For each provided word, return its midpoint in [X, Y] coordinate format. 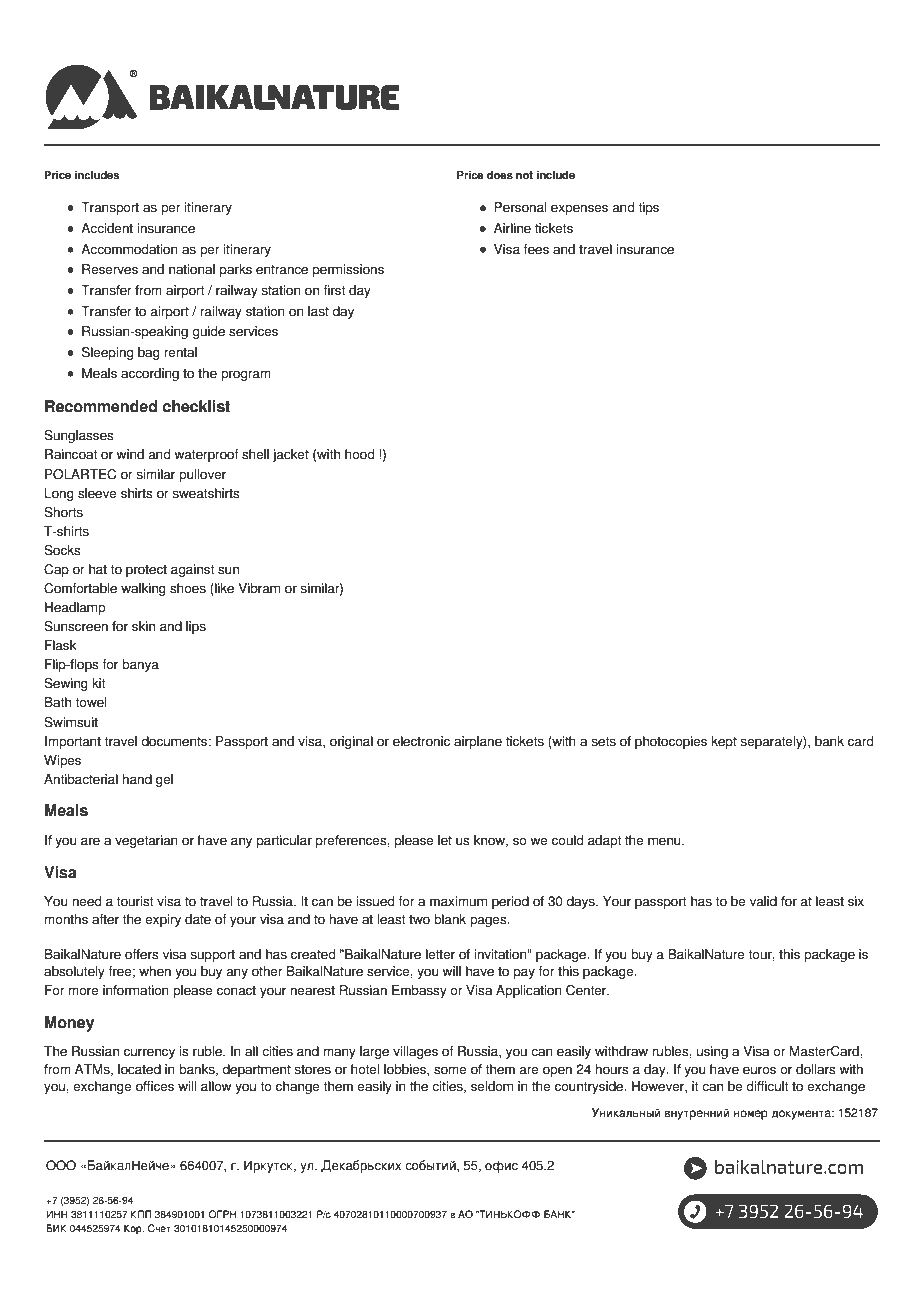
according [150, 374]
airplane [478, 742]
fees [536, 249]
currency [149, 1053]
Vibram [259, 588]
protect [146, 571]
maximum [458, 901]
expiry [163, 920]
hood [359, 454]
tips [648, 208]
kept [724, 742]
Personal [520, 207]
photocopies [671, 742]
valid [763, 901]
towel [90, 702]
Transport [110, 208]
